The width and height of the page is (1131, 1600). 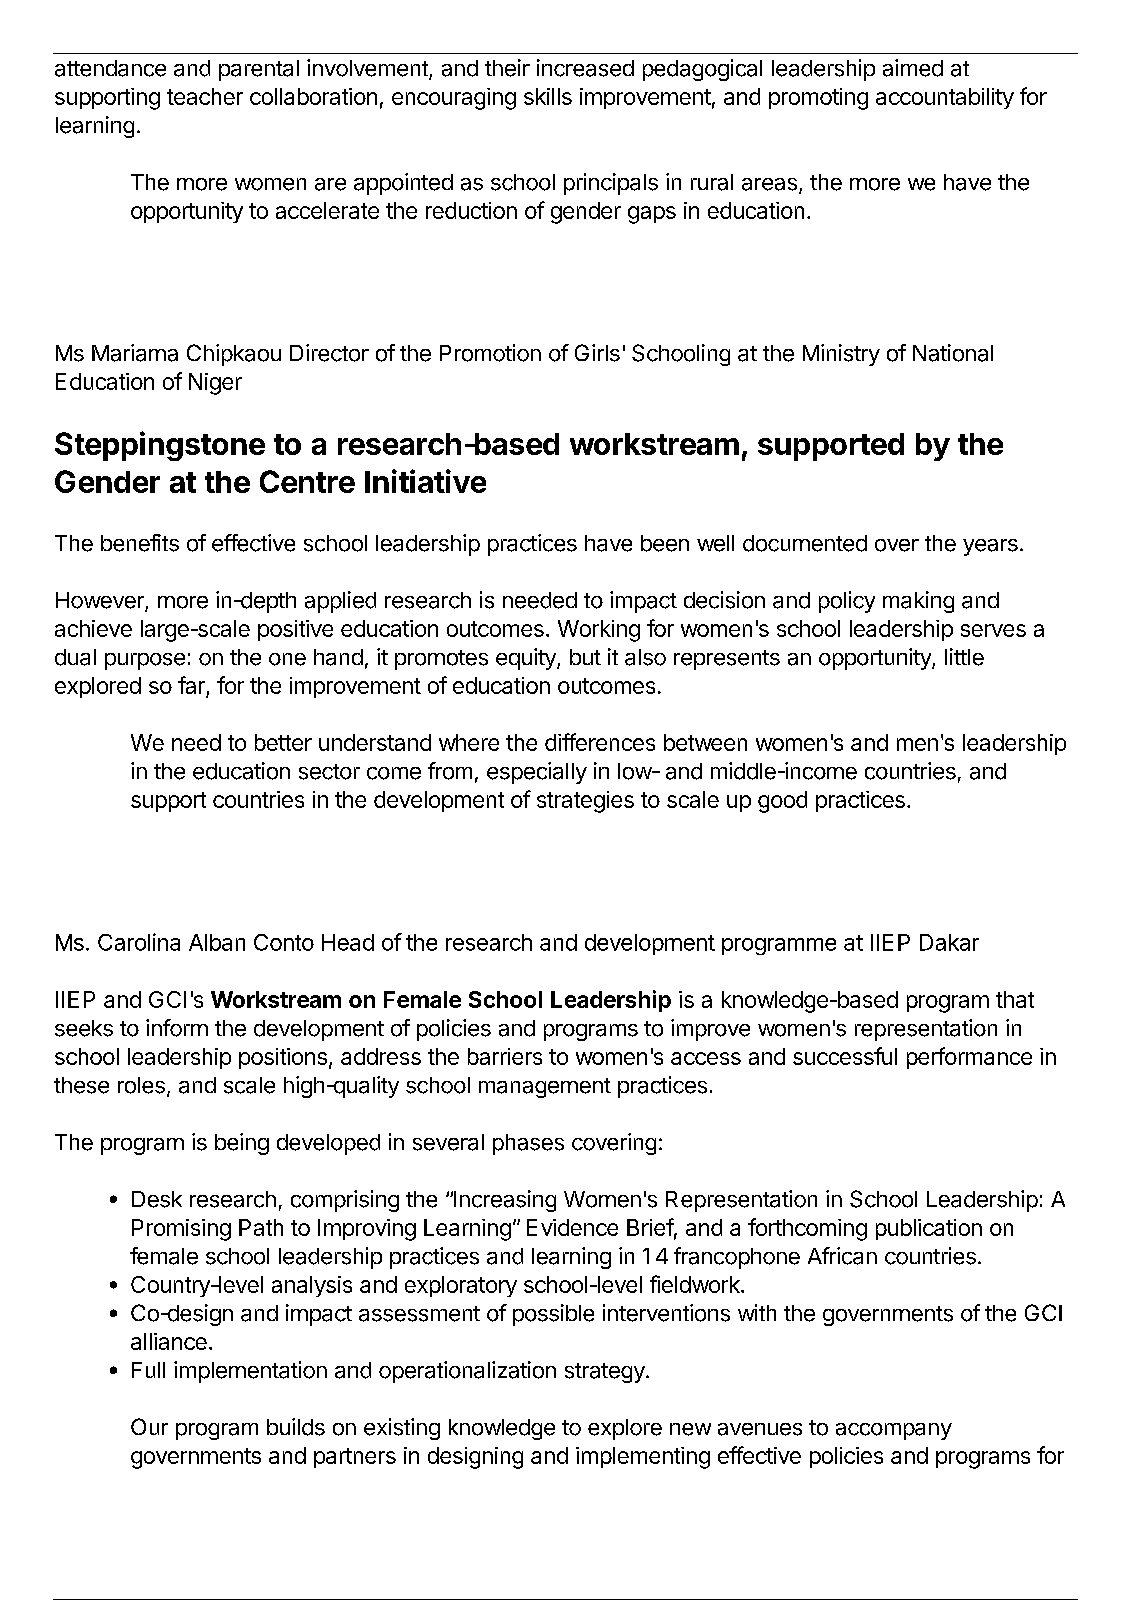 I want to click on making, so click(x=918, y=602).
